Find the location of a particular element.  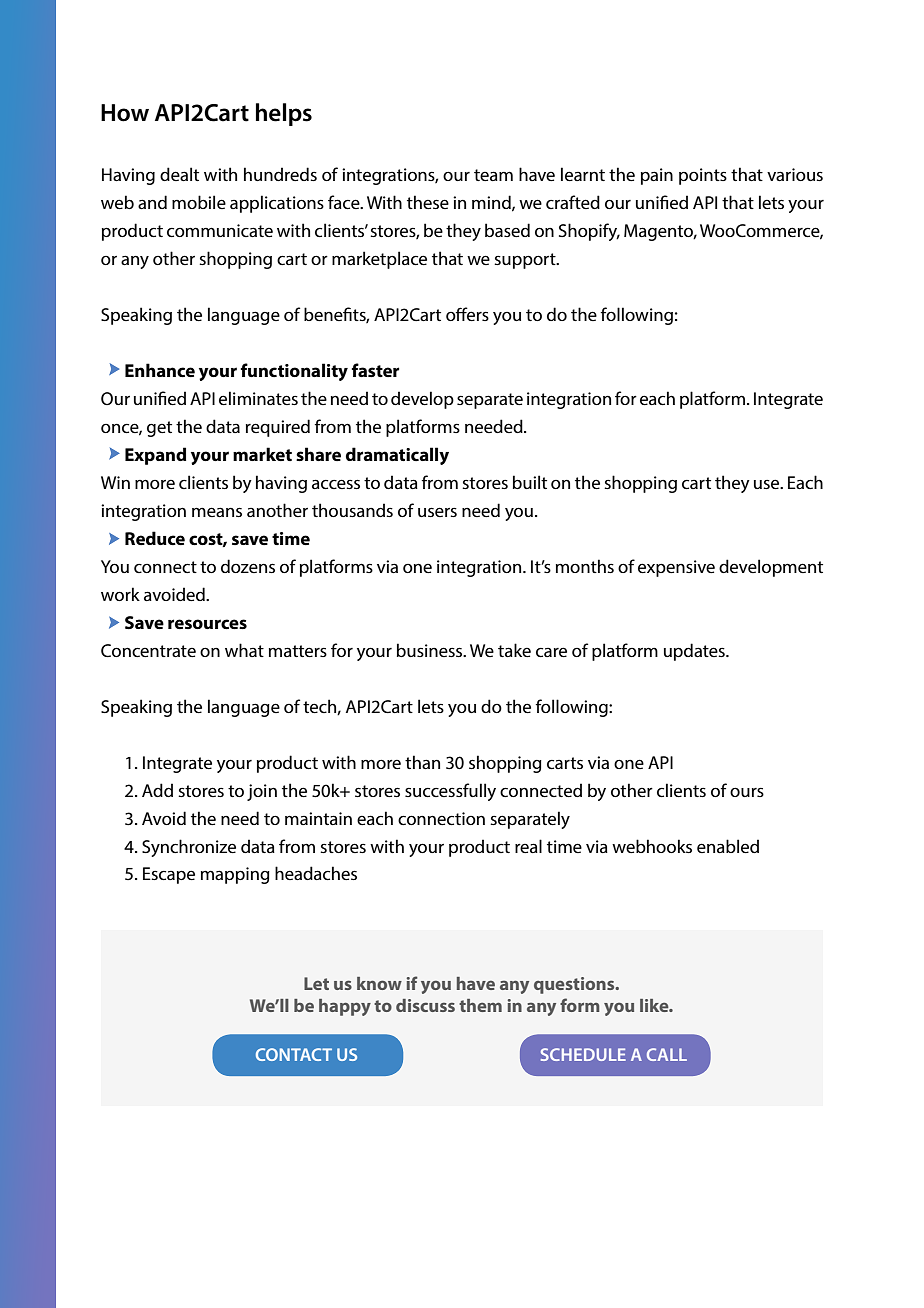

built is located at coordinates (530, 482).
